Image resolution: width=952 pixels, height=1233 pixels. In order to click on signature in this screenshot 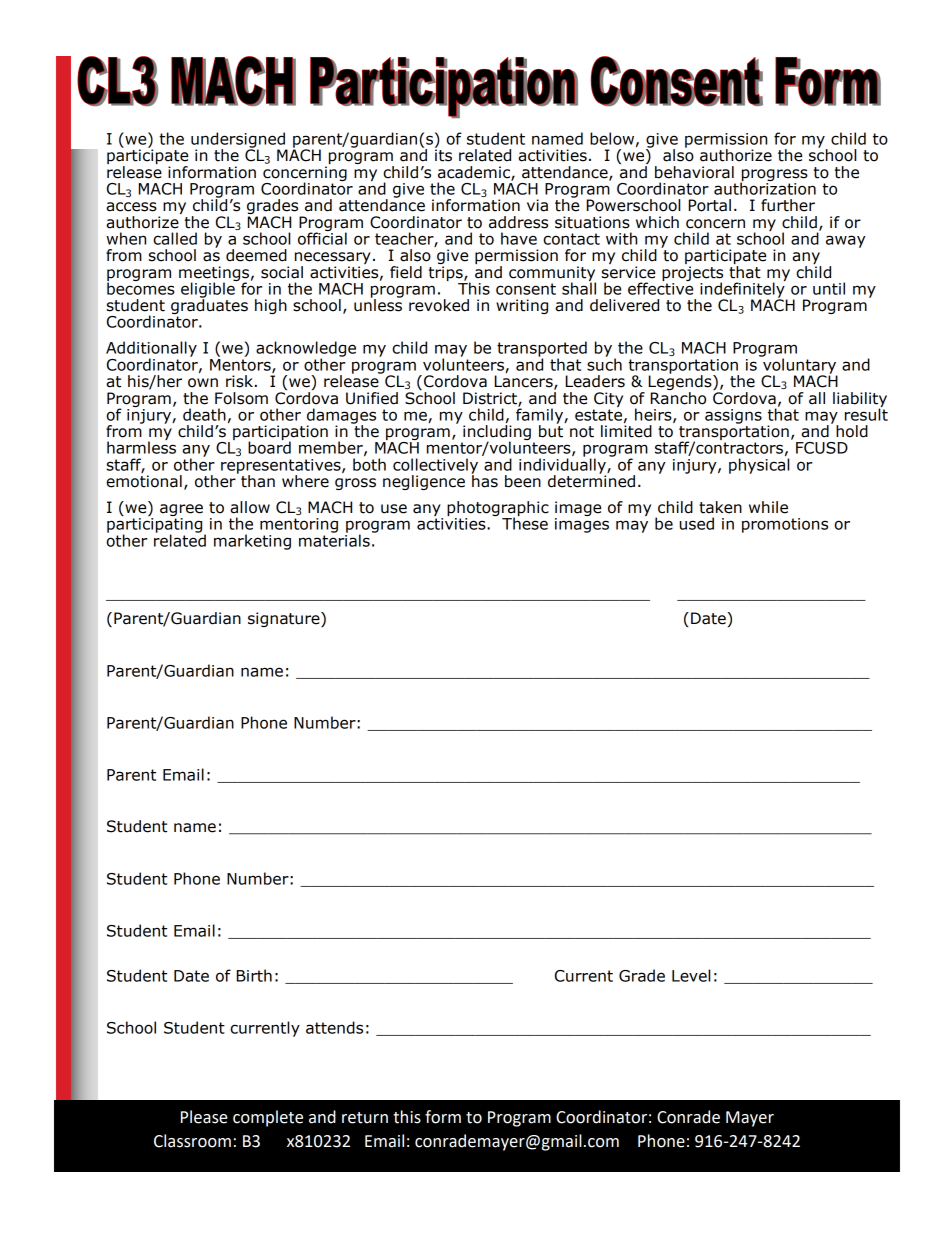, I will do `click(285, 619)`.
